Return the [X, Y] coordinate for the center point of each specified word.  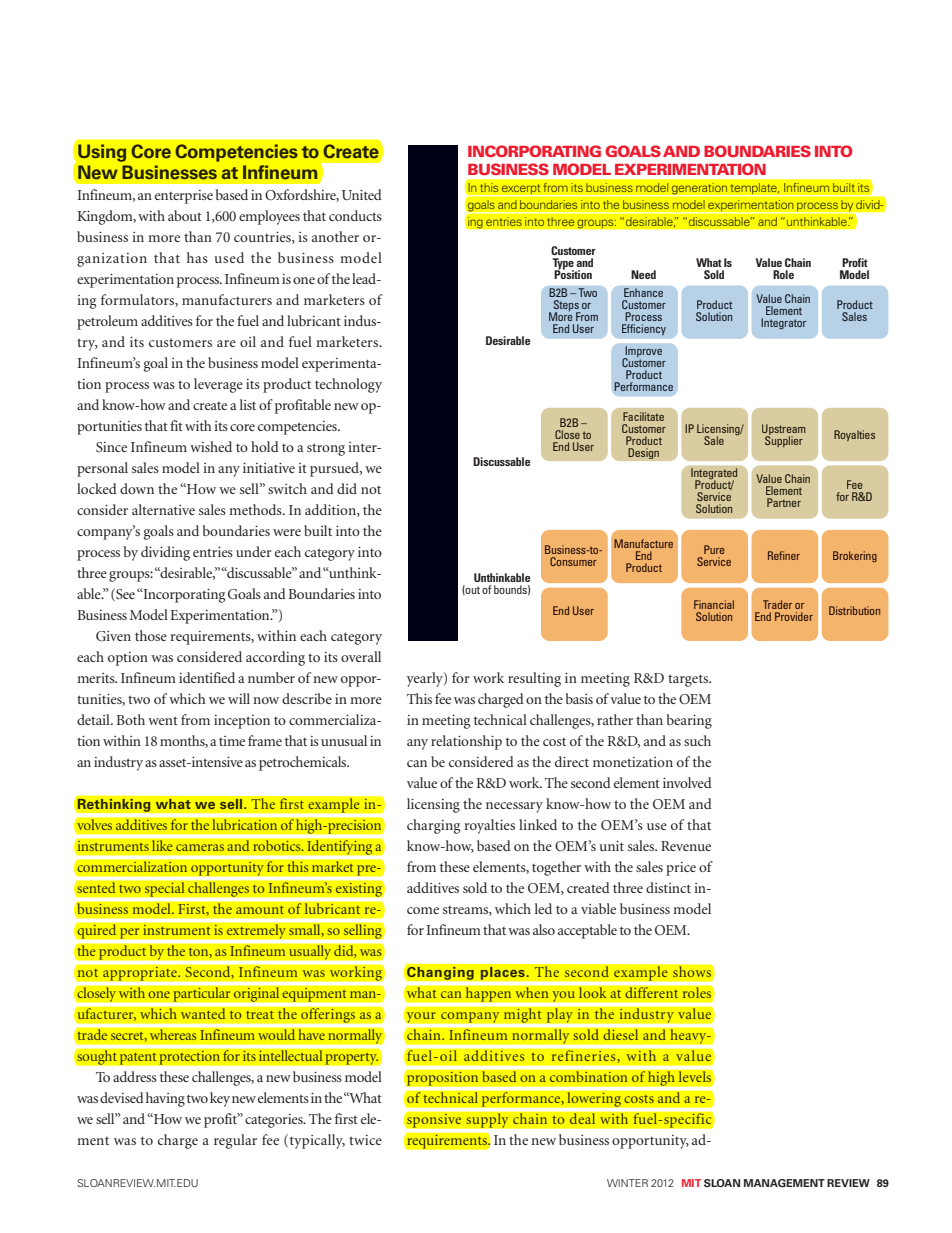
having [165, 1099]
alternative [163, 509]
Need [643, 274]
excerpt [521, 190]
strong [326, 449]
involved [687, 782]
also [544, 929]
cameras [200, 847]
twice [365, 1140]
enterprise [184, 197]
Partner [784, 502]
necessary [514, 807]
